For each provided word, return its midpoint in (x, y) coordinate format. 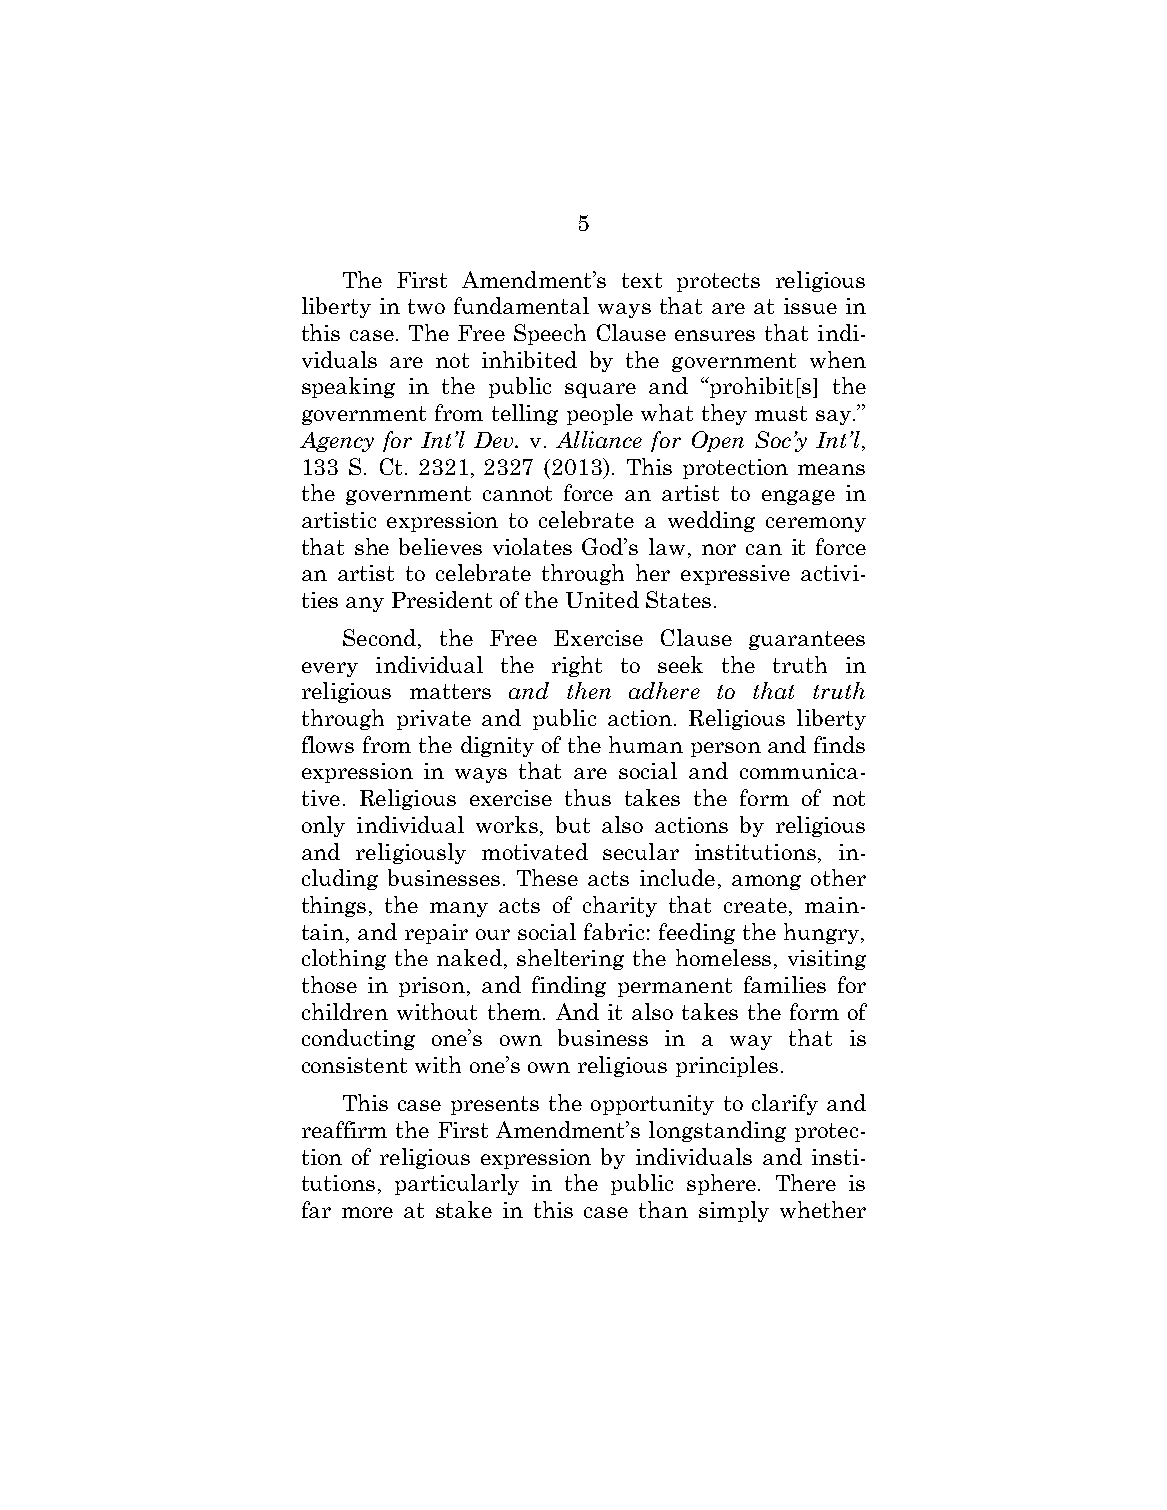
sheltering (570, 959)
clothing (344, 959)
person (726, 749)
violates (532, 546)
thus (588, 797)
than (663, 1209)
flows (328, 744)
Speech (550, 334)
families (785, 984)
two (426, 306)
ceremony (816, 524)
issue (810, 306)
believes (440, 546)
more (367, 1212)
